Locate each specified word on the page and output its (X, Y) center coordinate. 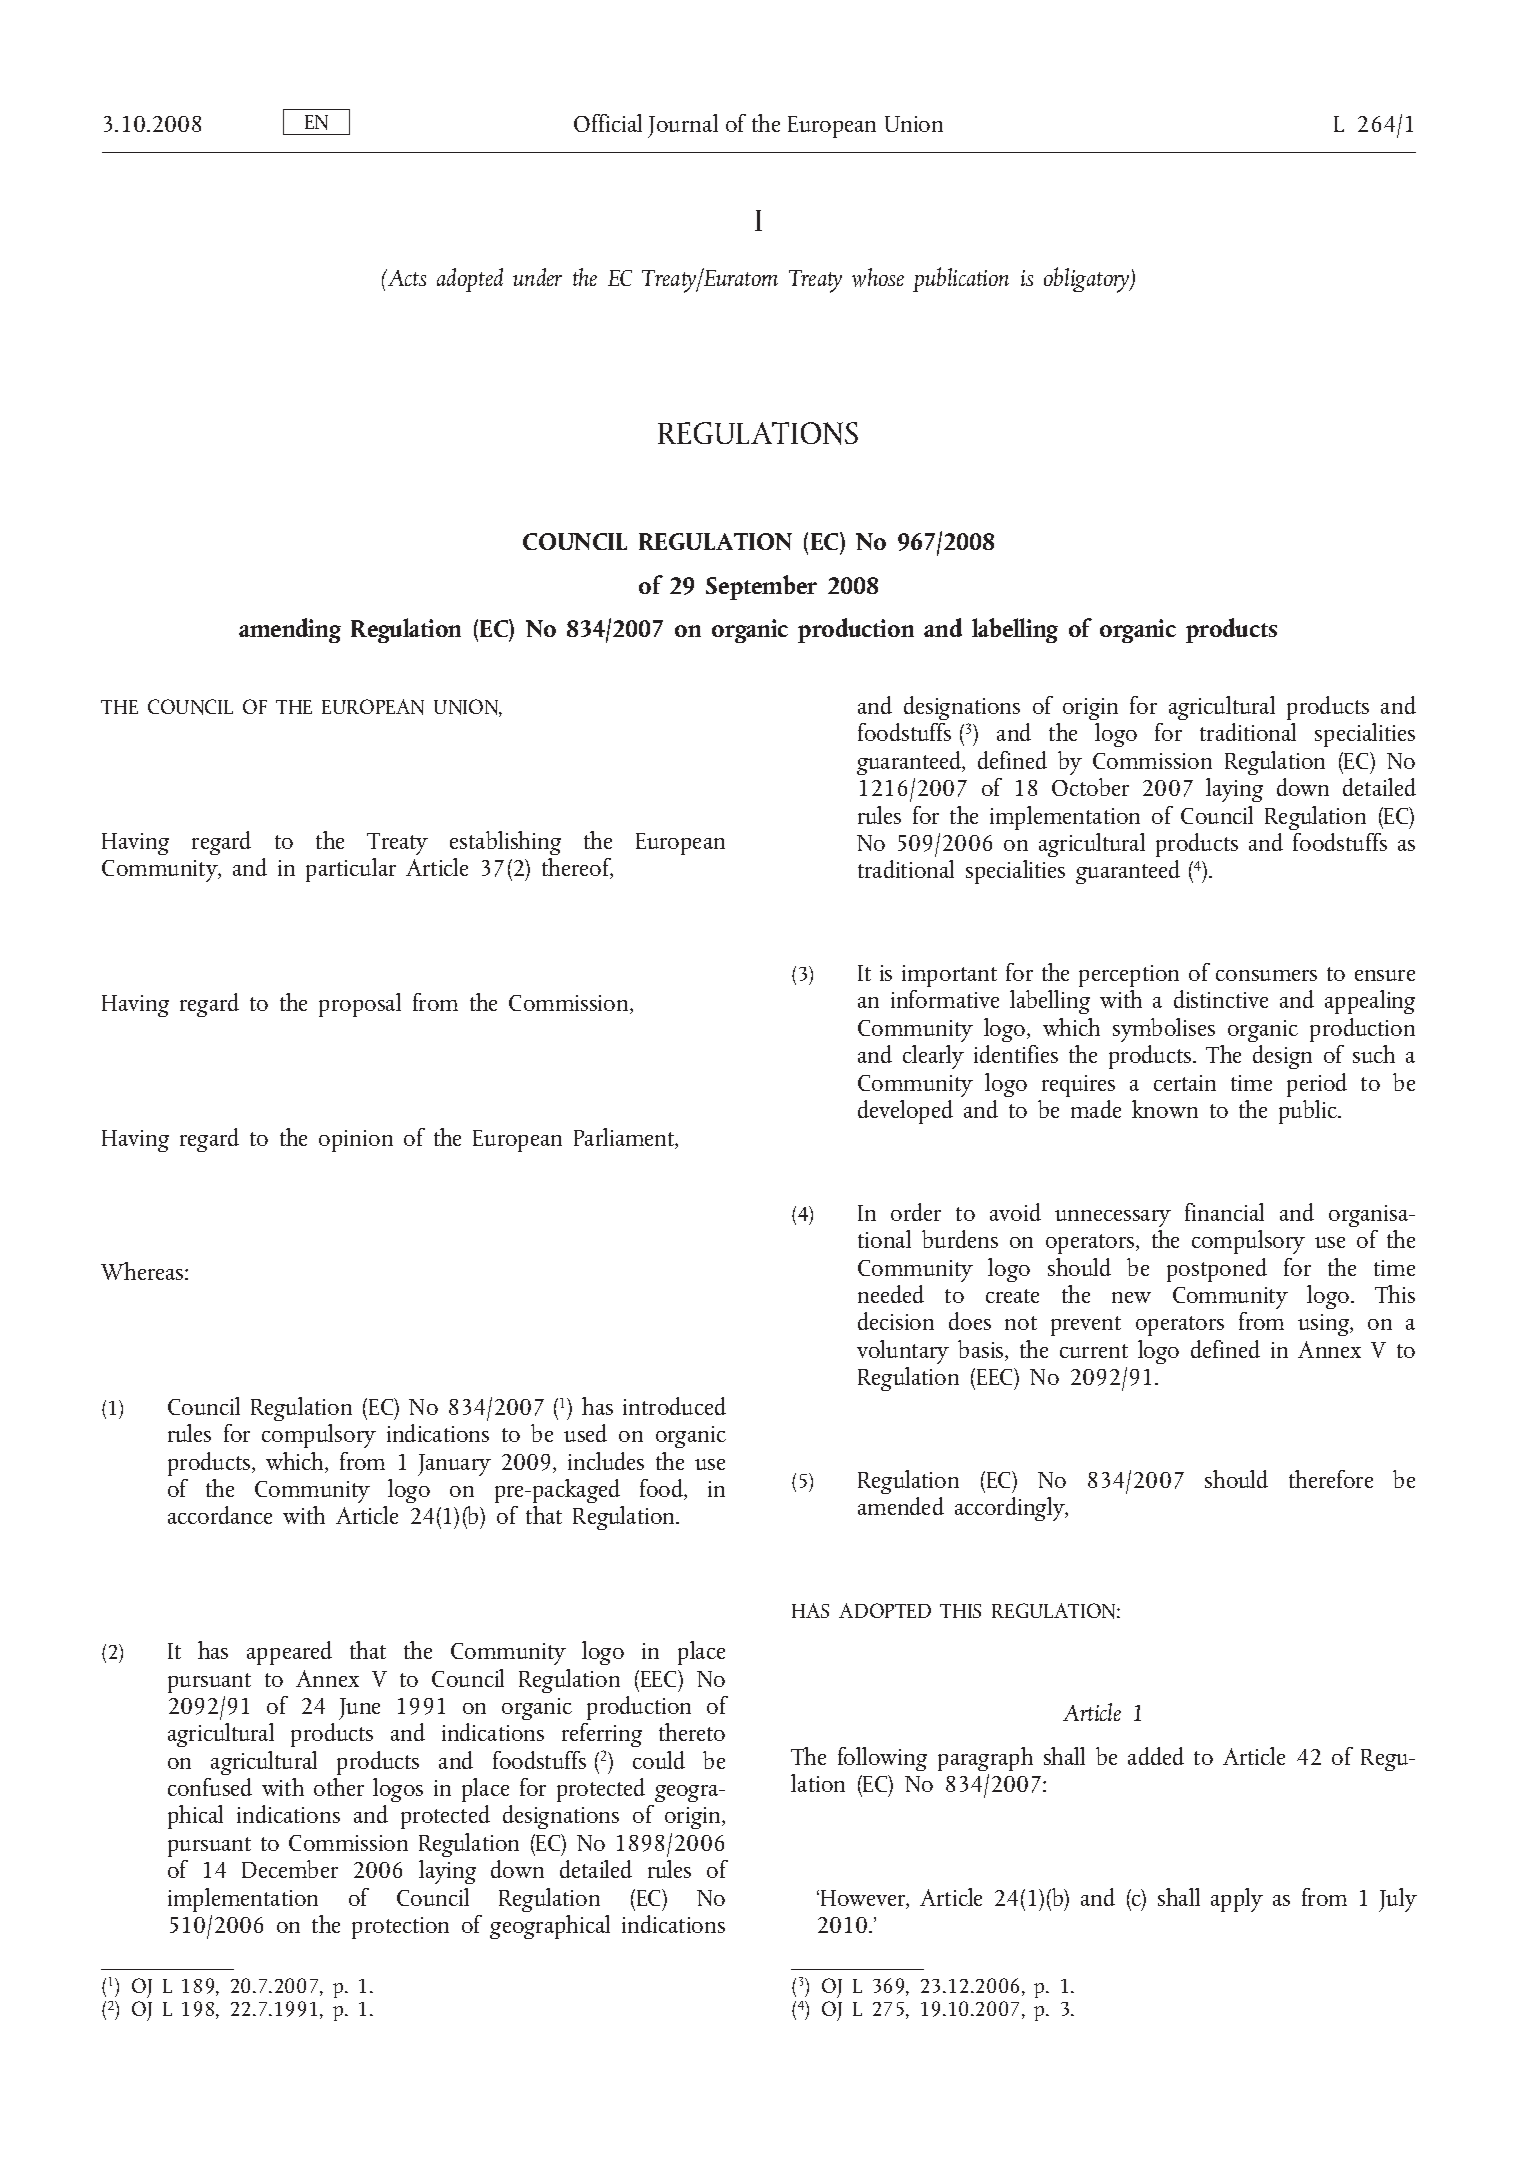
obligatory (1088, 280)
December (290, 1869)
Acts (406, 277)
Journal (683, 126)
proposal (360, 1005)
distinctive (1221, 999)
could (659, 1760)
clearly (933, 1057)
